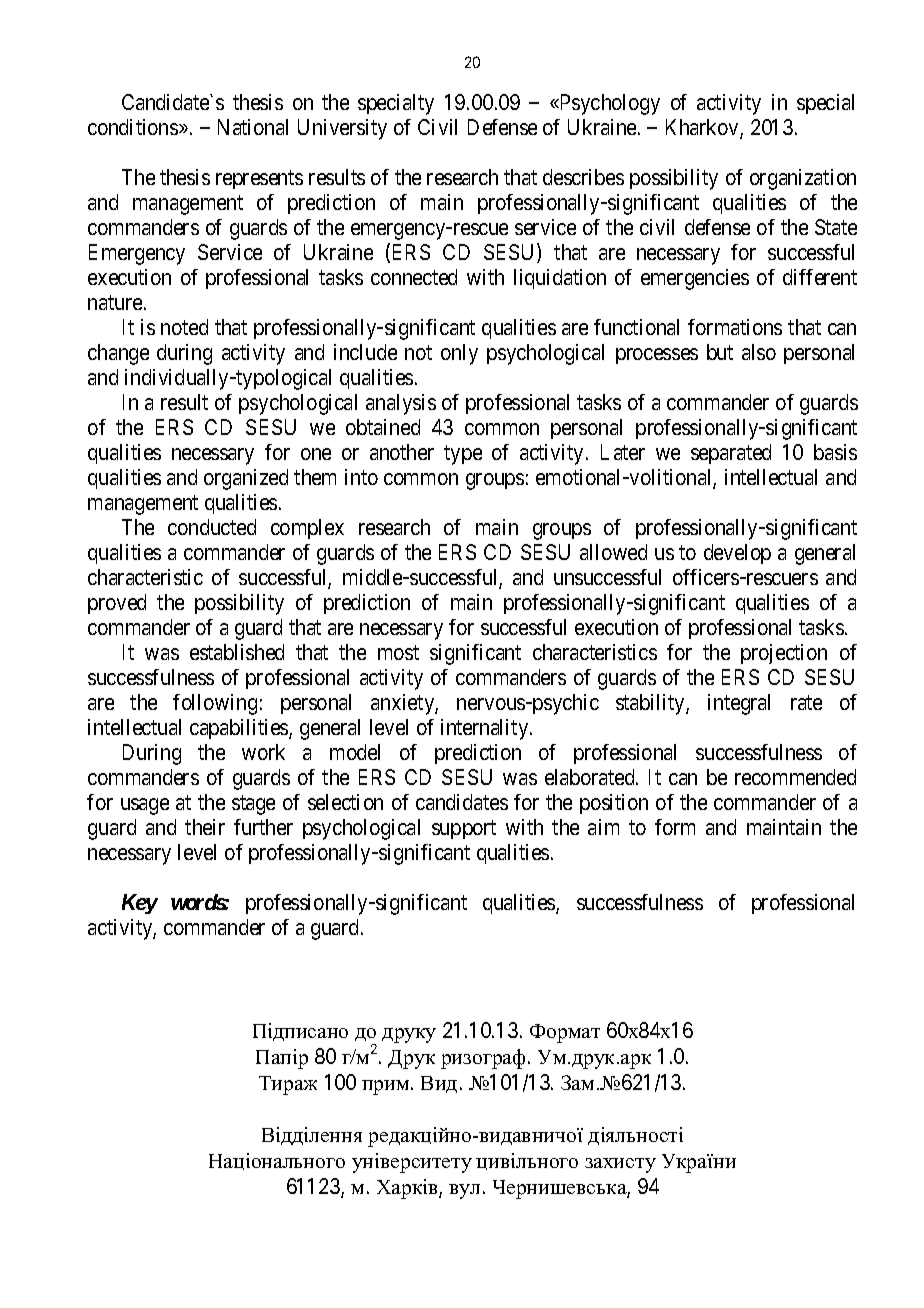  What do you see at coordinates (205, 827) in the document?
I see `their` at bounding box center [205, 827].
